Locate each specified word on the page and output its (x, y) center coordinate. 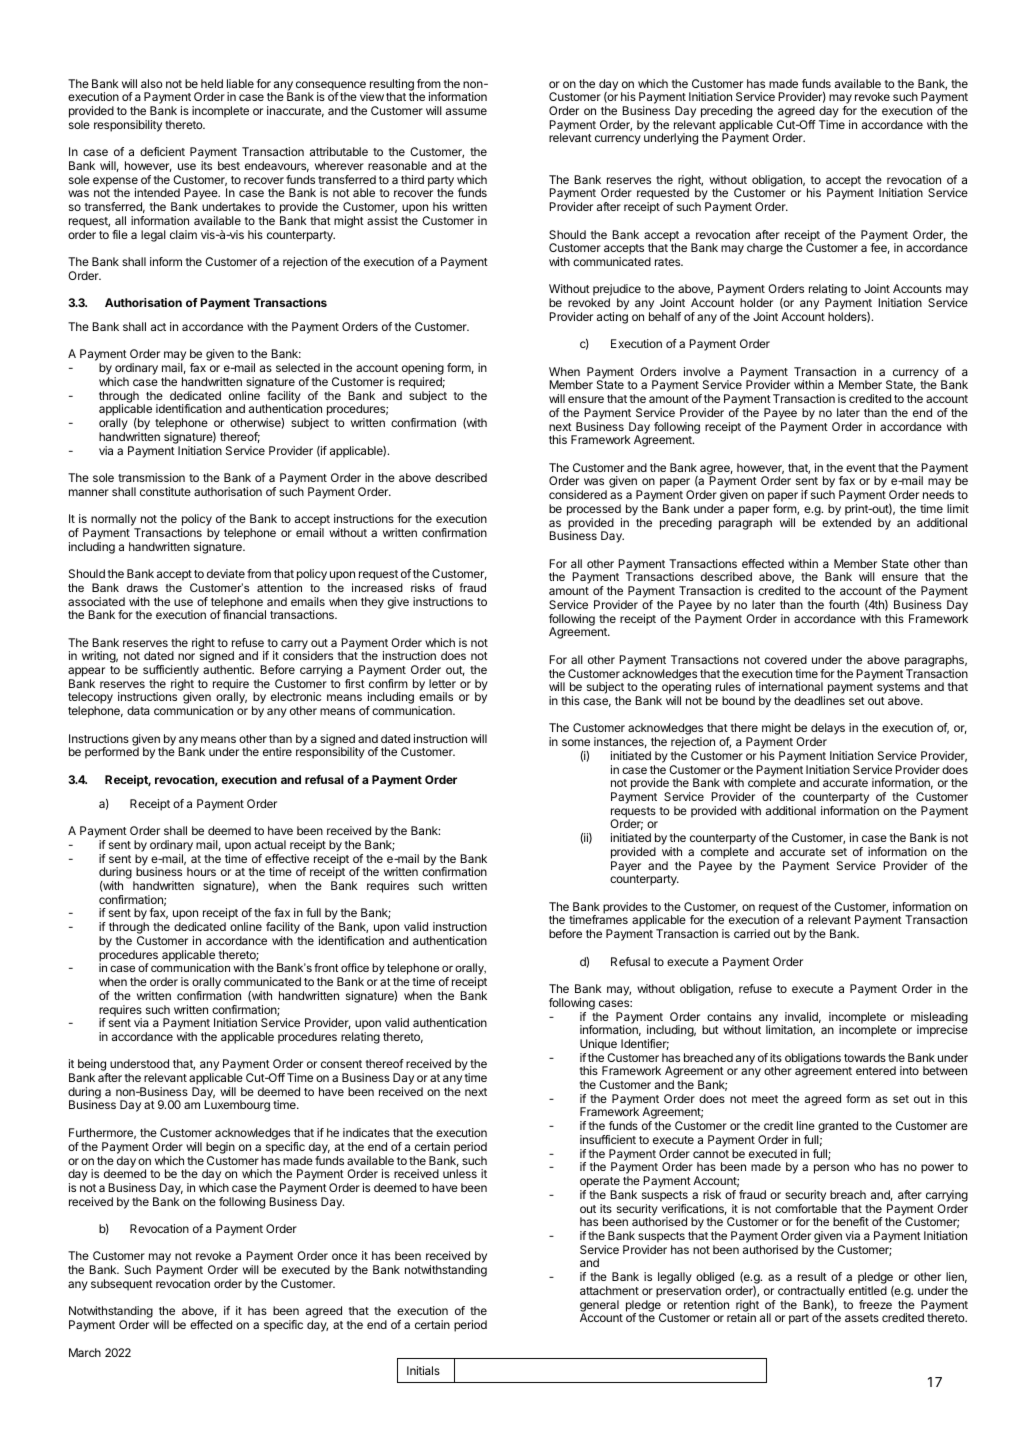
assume (466, 111)
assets (862, 1318)
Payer (626, 867)
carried (752, 933)
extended (846, 522)
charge (765, 249)
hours (201, 871)
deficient (162, 151)
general (599, 1307)
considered (578, 494)
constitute (165, 491)
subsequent (122, 1285)
